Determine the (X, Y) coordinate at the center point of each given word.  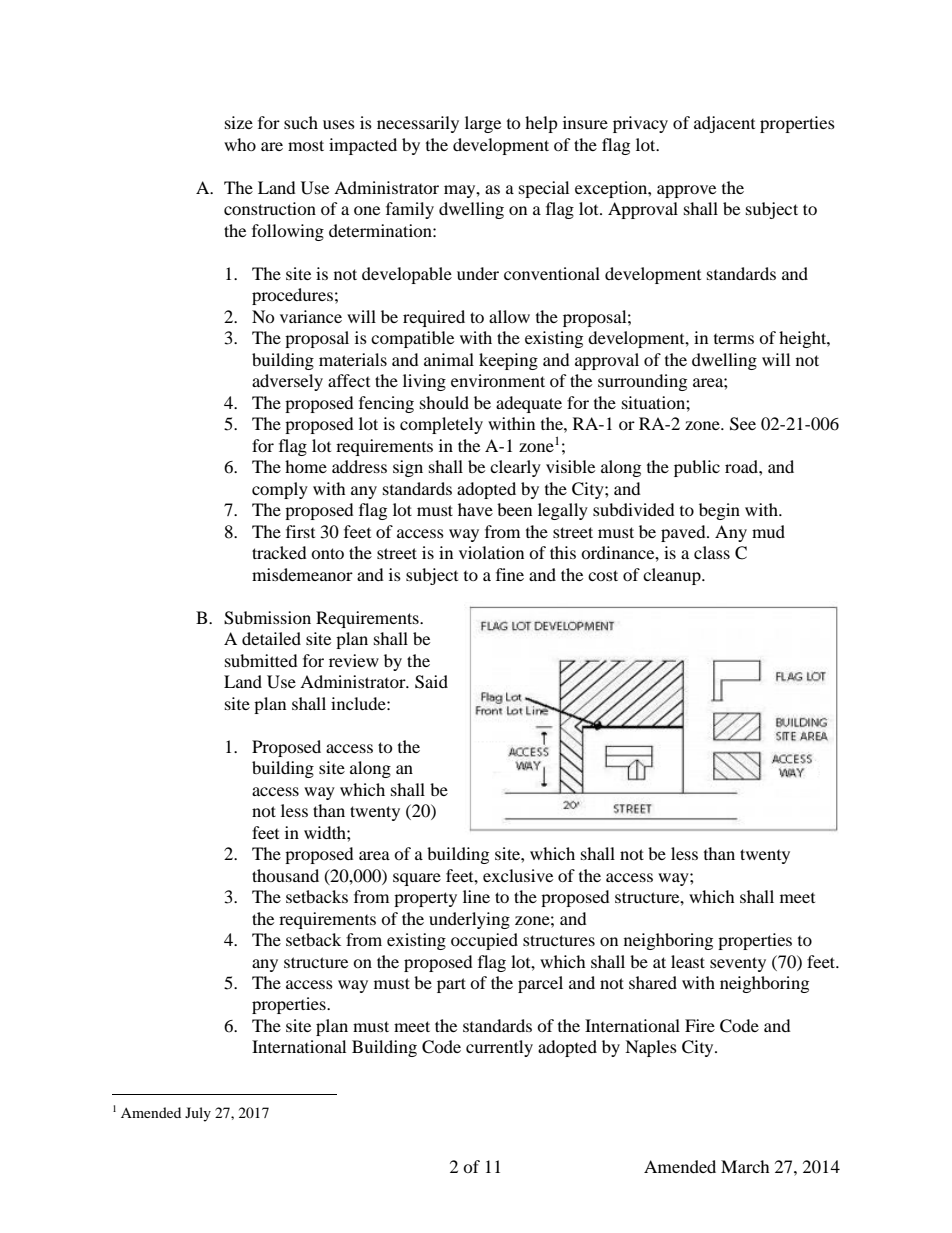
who (240, 144)
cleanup (673, 576)
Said (431, 682)
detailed (271, 638)
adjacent (724, 124)
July (198, 1114)
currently (499, 1048)
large (483, 124)
